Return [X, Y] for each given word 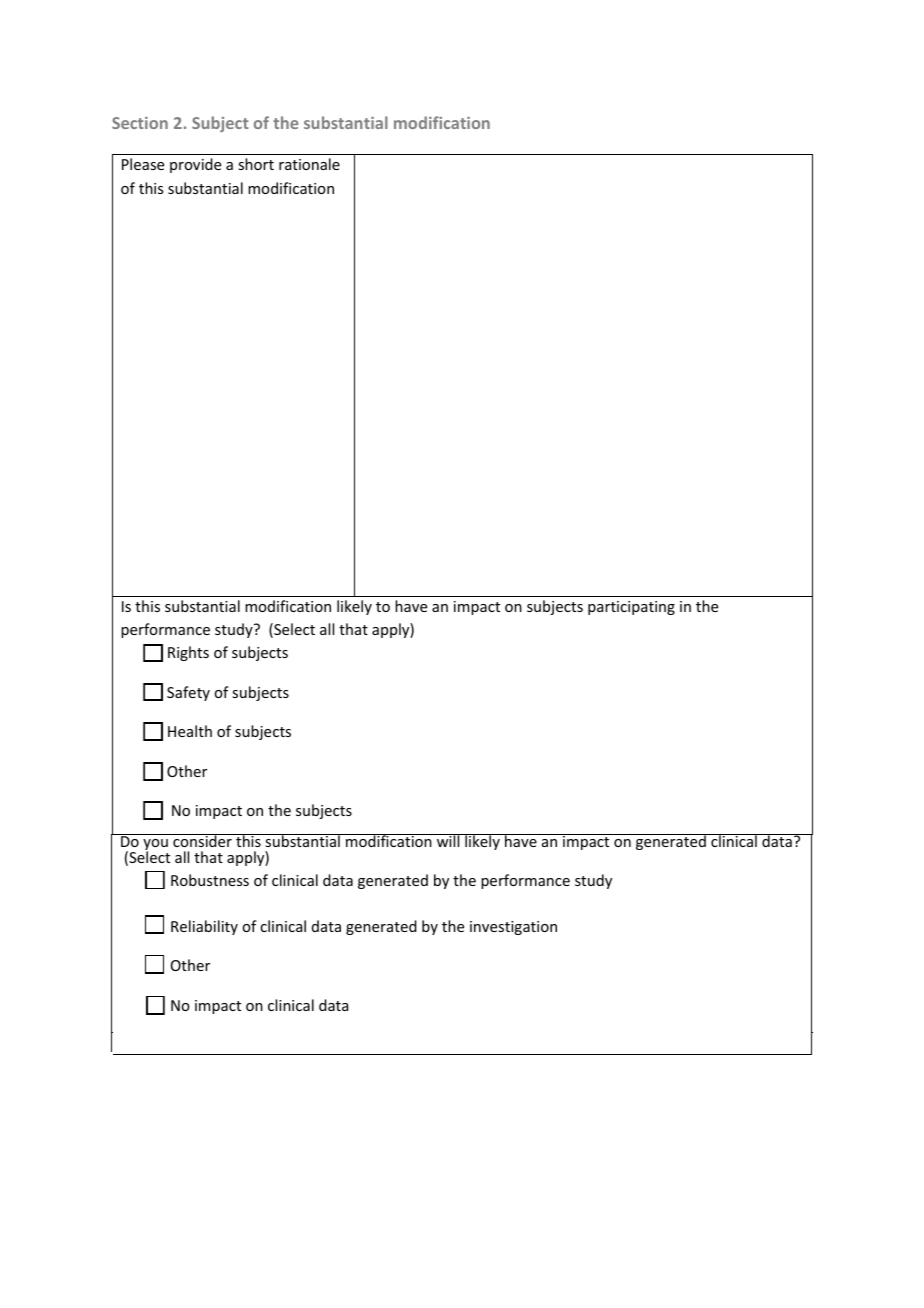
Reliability [204, 927]
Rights [188, 653]
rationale [309, 164]
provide [195, 165]
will [448, 840]
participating [631, 608]
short [256, 164]
